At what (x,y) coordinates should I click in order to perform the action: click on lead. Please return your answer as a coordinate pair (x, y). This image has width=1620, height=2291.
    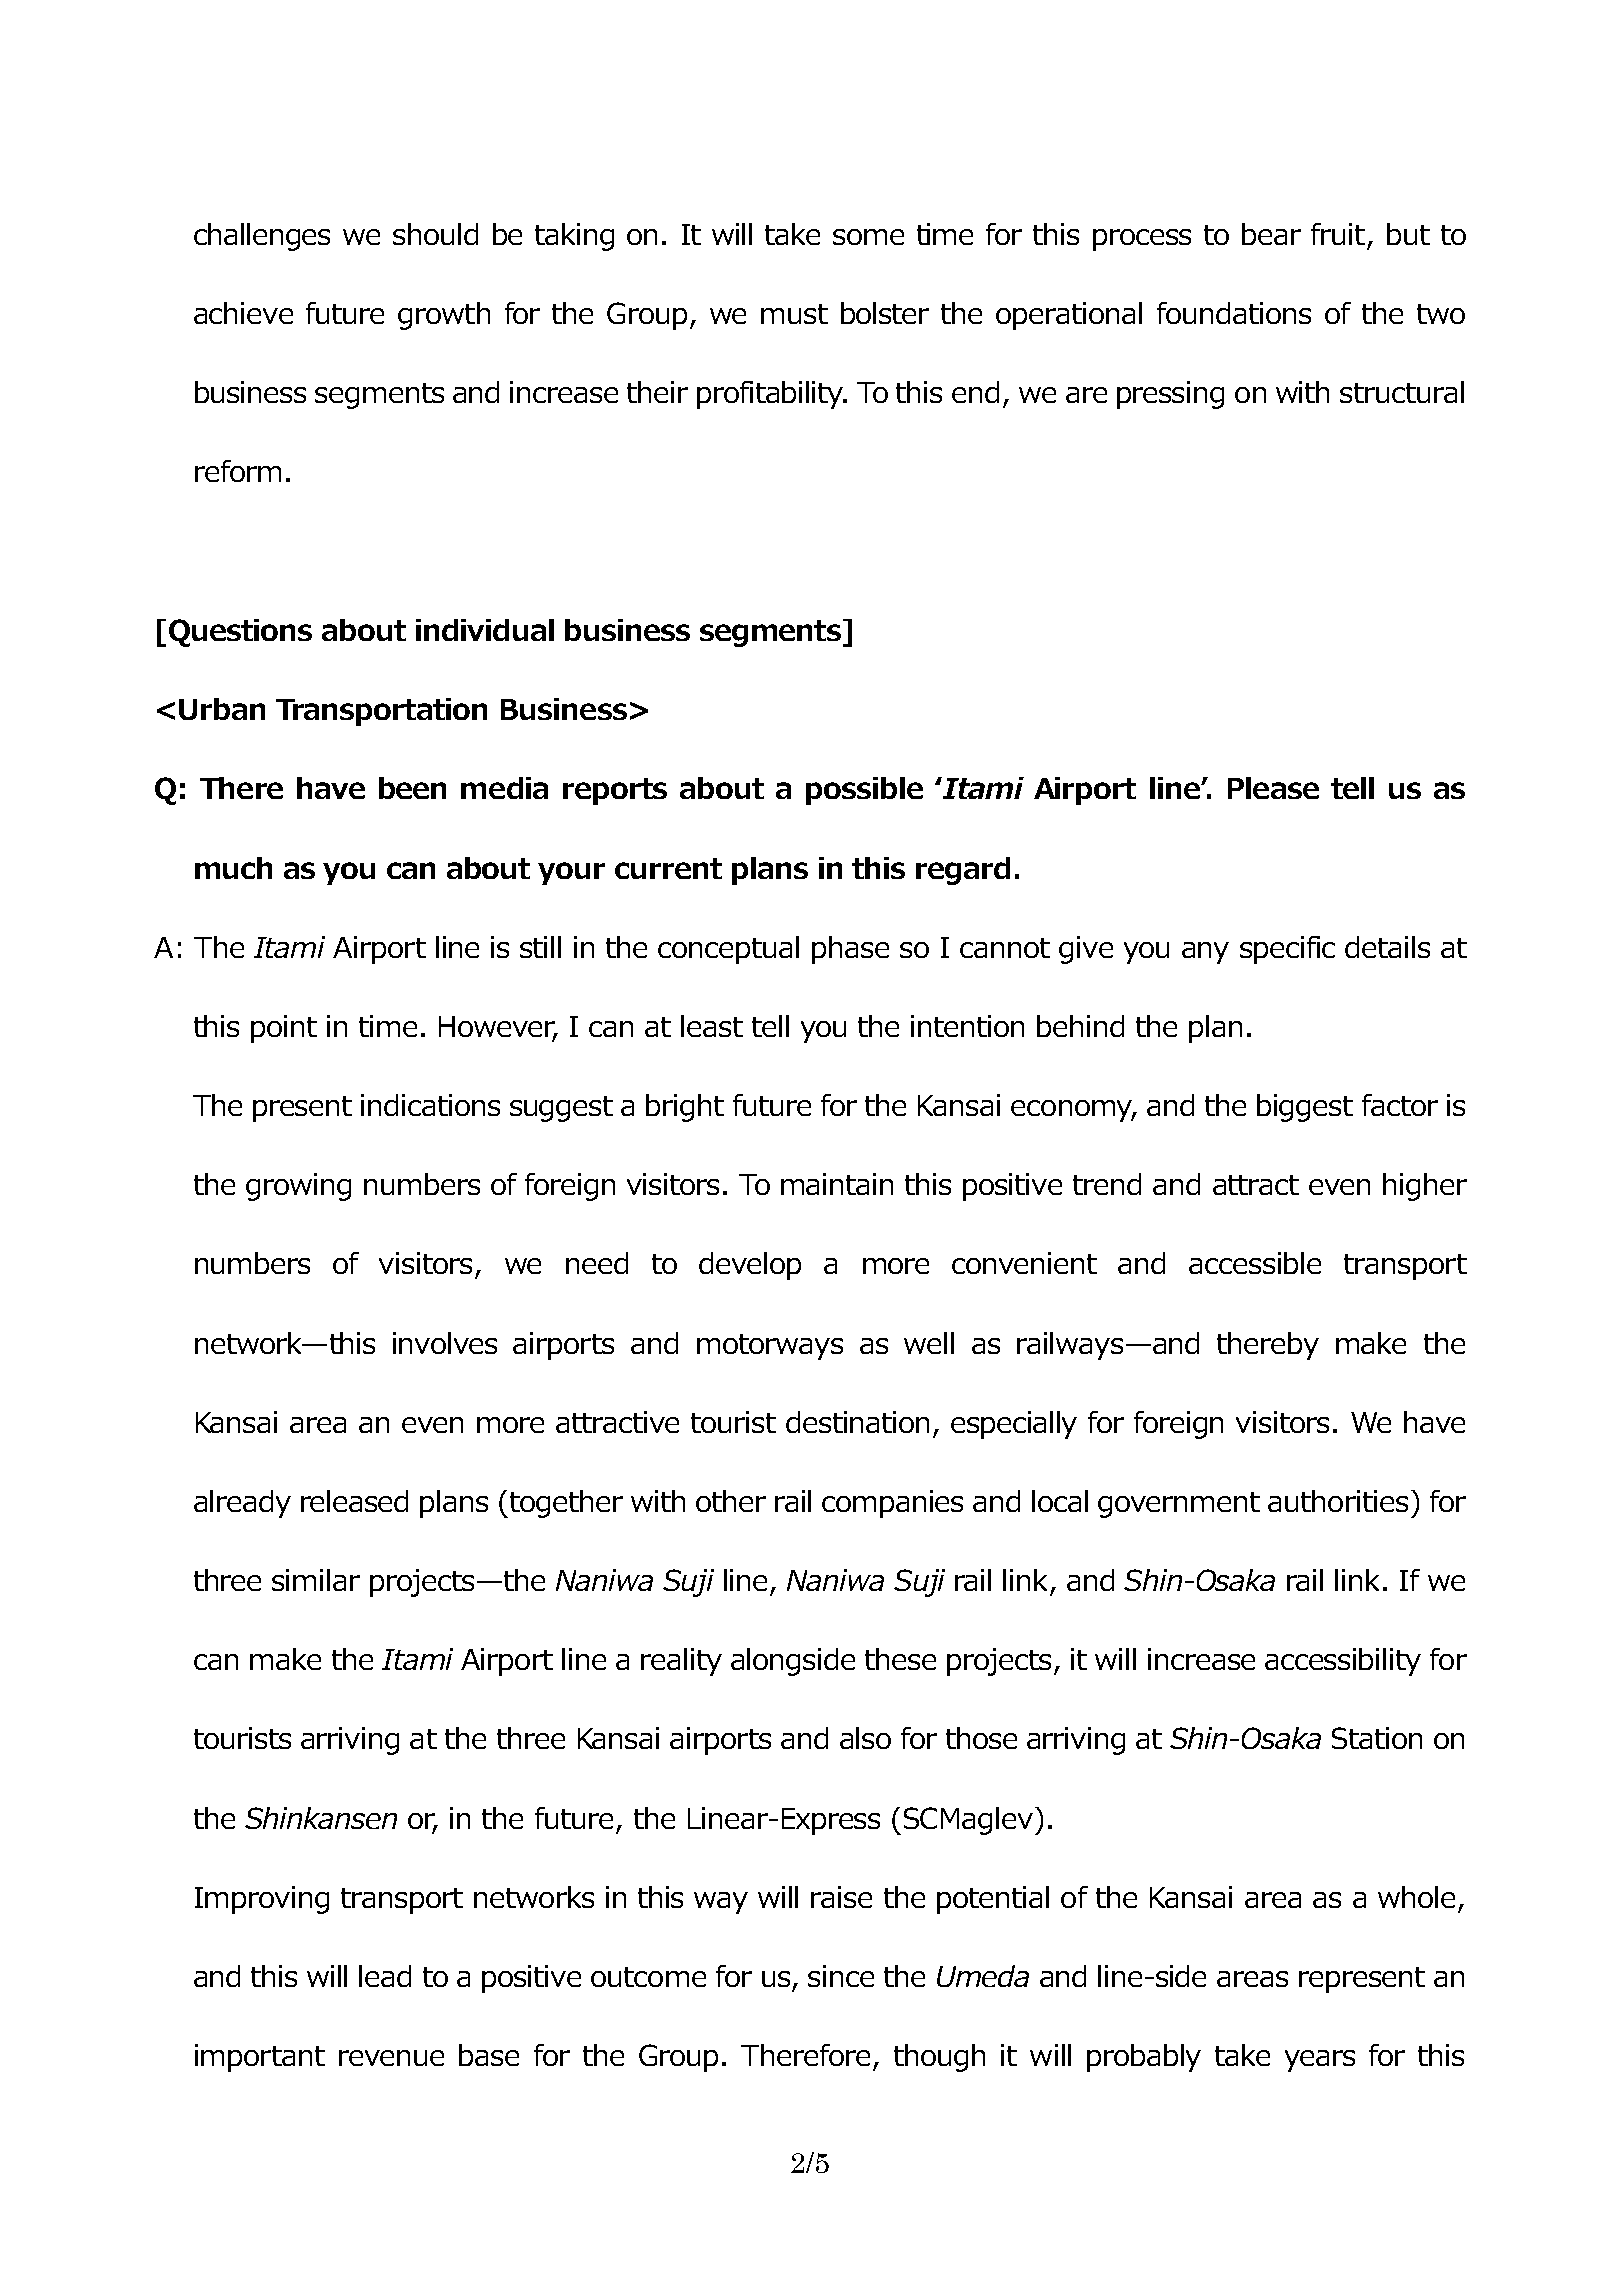
    Looking at the image, I should click on (385, 1976).
